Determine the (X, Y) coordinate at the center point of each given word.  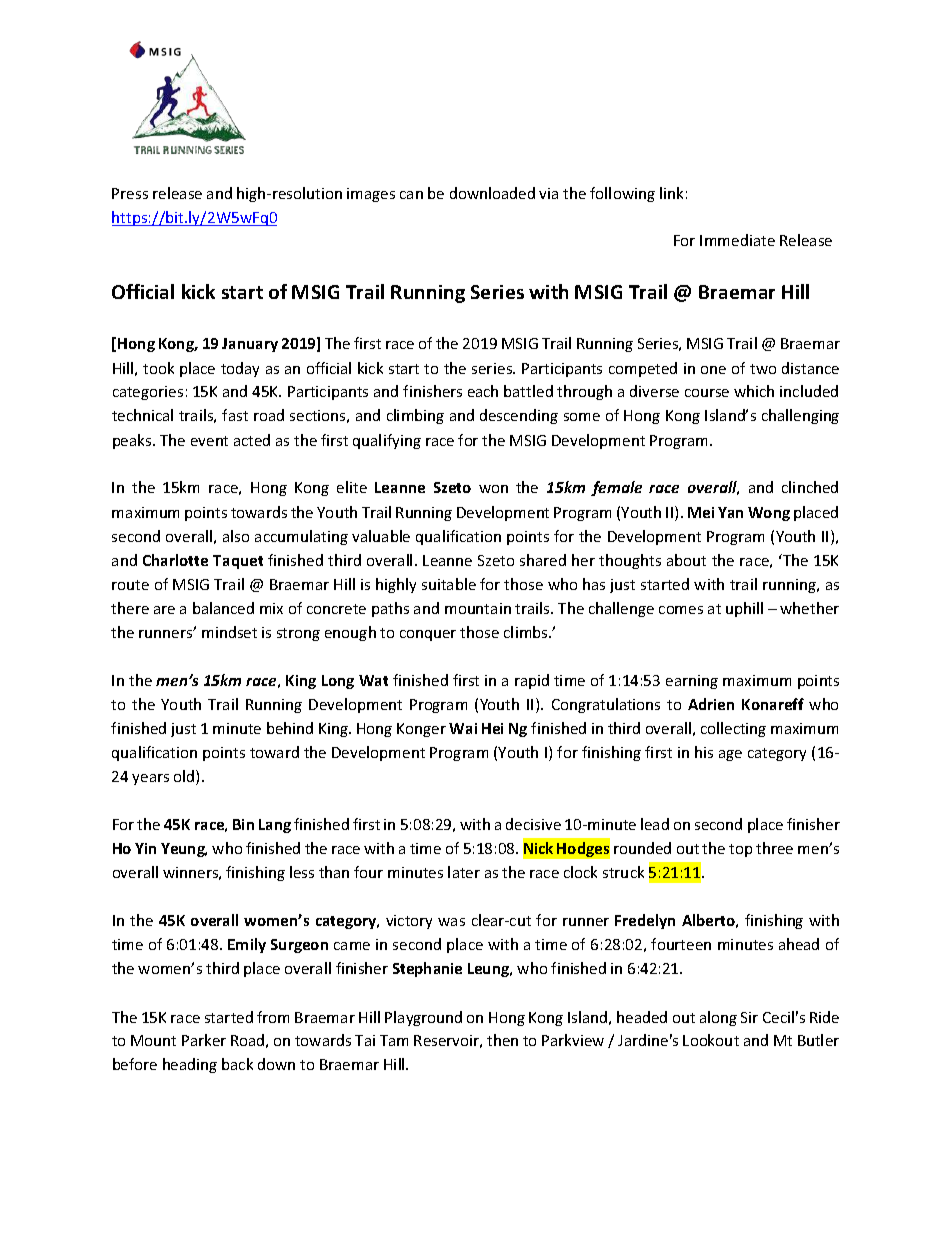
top (740, 850)
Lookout (711, 1040)
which (754, 391)
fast (235, 415)
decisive (533, 824)
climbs (527, 632)
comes (681, 610)
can (411, 195)
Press (130, 193)
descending (519, 416)
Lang (275, 826)
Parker (204, 1040)
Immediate (737, 240)
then (502, 1040)
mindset (229, 632)
